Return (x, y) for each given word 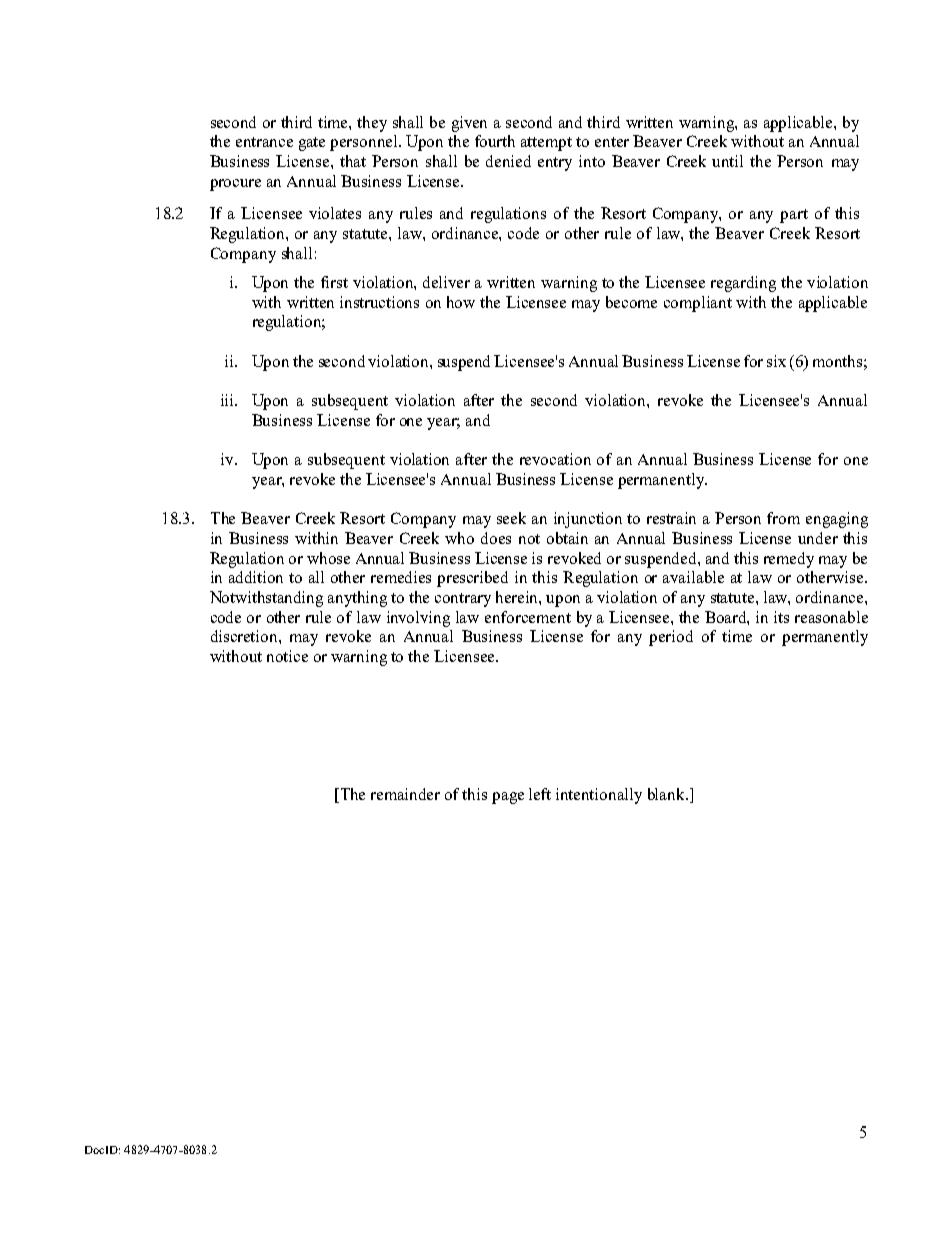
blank (667, 794)
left (540, 794)
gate (312, 144)
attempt (546, 144)
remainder (405, 794)
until (727, 161)
